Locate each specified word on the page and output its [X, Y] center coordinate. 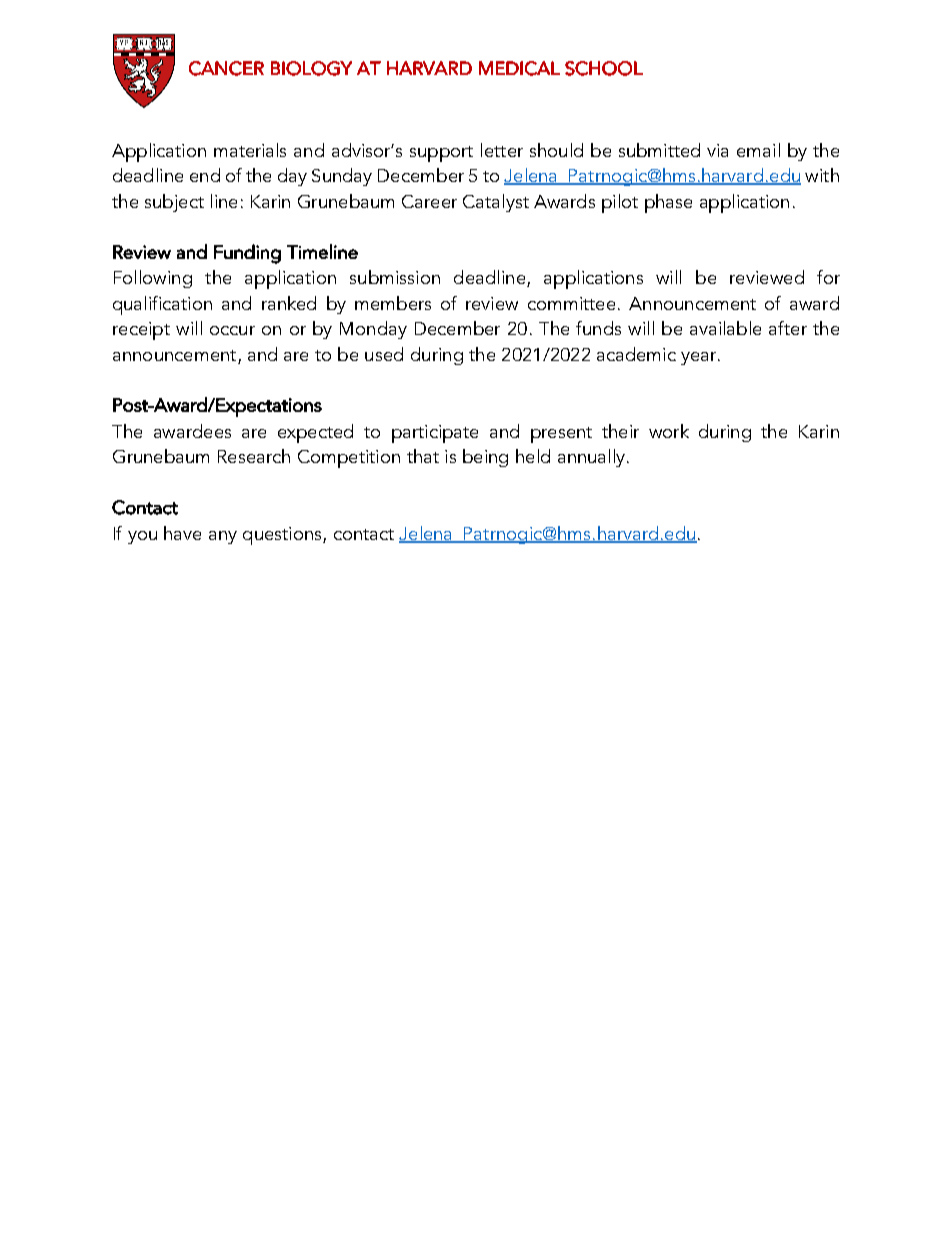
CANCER [226, 68]
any [223, 537]
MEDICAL [519, 68]
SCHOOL [604, 68]
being [485, 458]
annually [593, 458]
